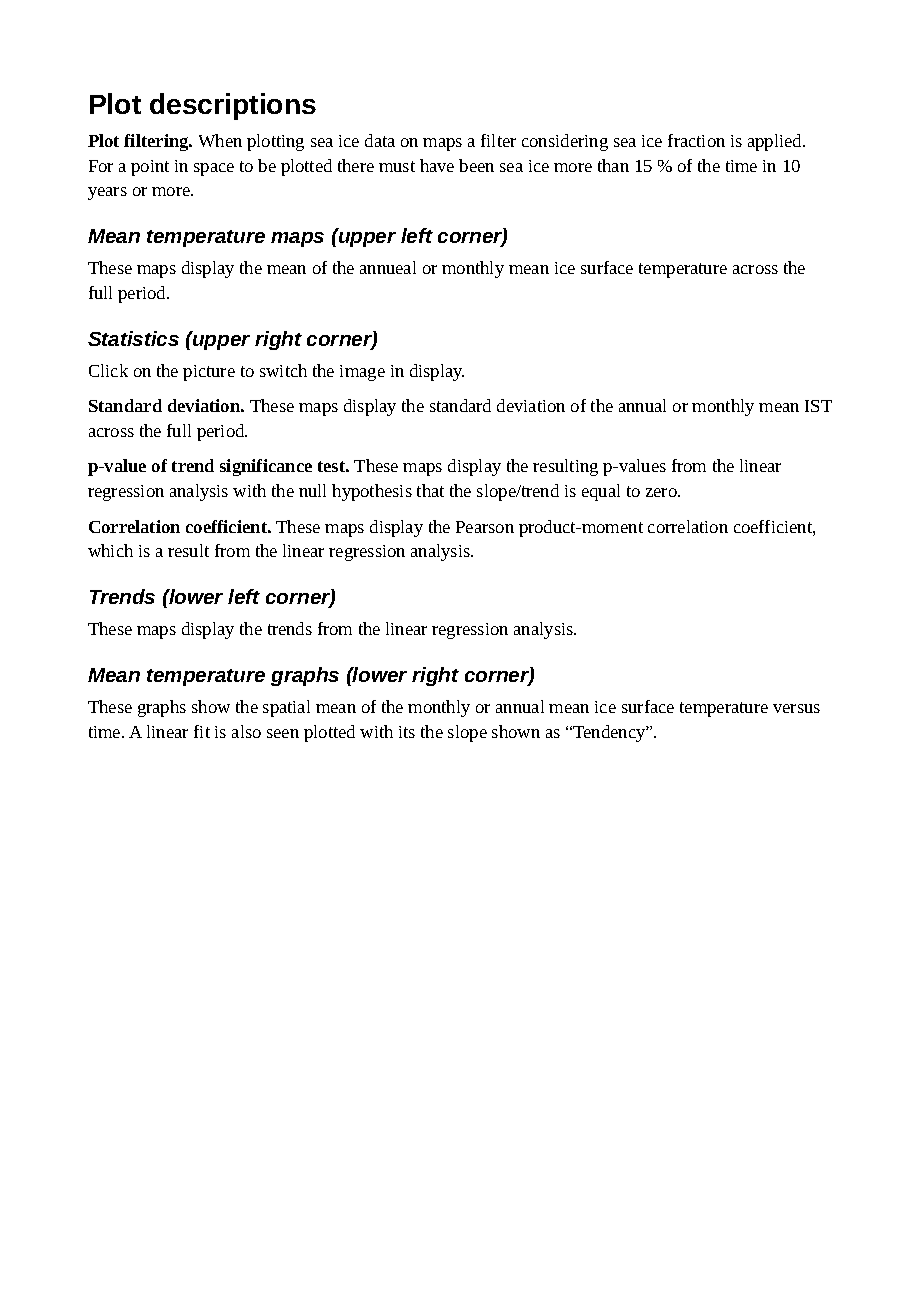 Image resolution: width=924 pixels, height=1308 pixels. I want to click on data, so click(380, 140).
